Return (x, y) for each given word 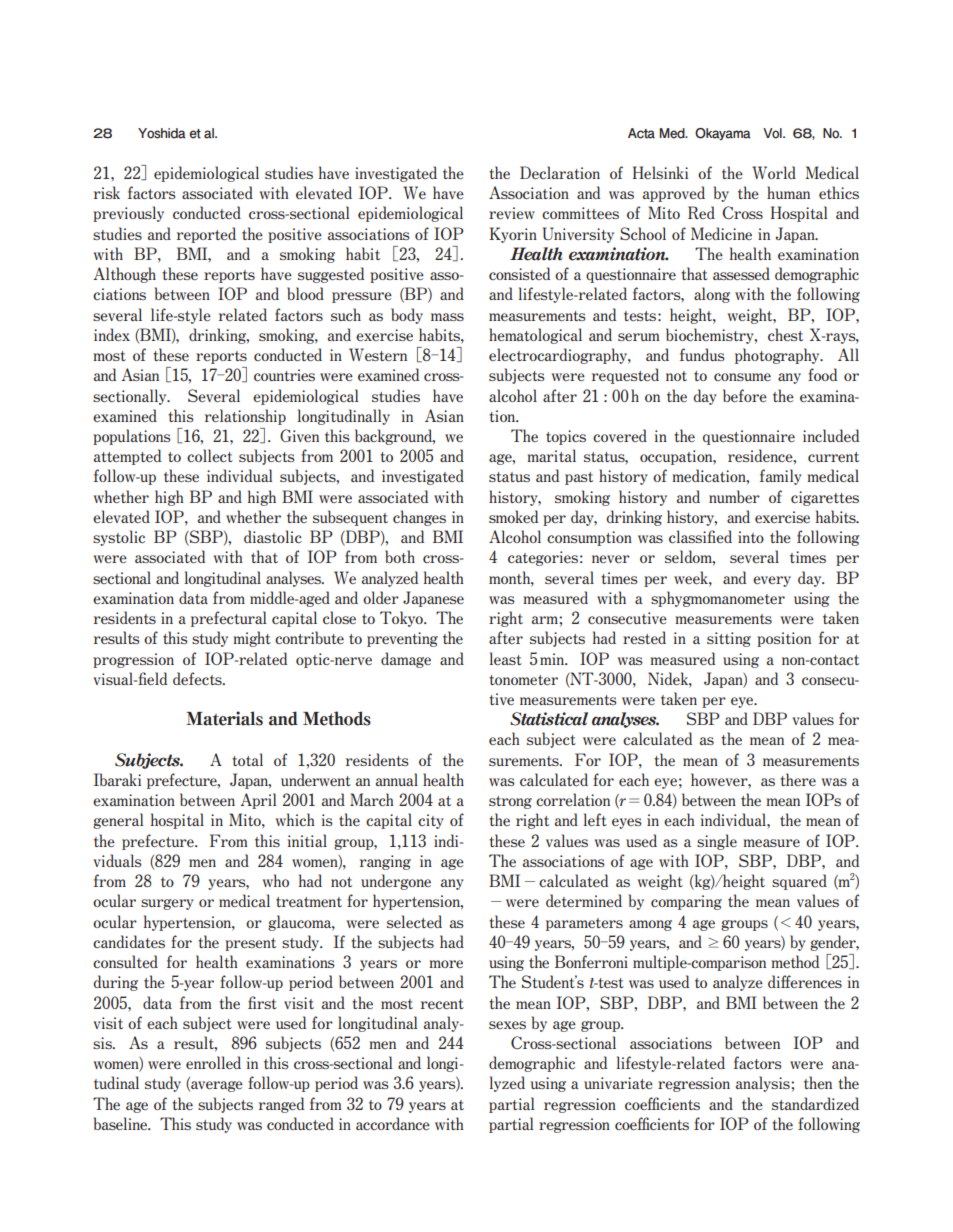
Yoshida (162, 133)
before (745, 395)
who (276, 880)
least (505, 658)
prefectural (228, 619)
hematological (535, 336)
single (717, 842)
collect (210, 455)
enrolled (213, 1062)
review (512, 213)
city (431, 821)
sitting (729, 639)
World (774, 172)
